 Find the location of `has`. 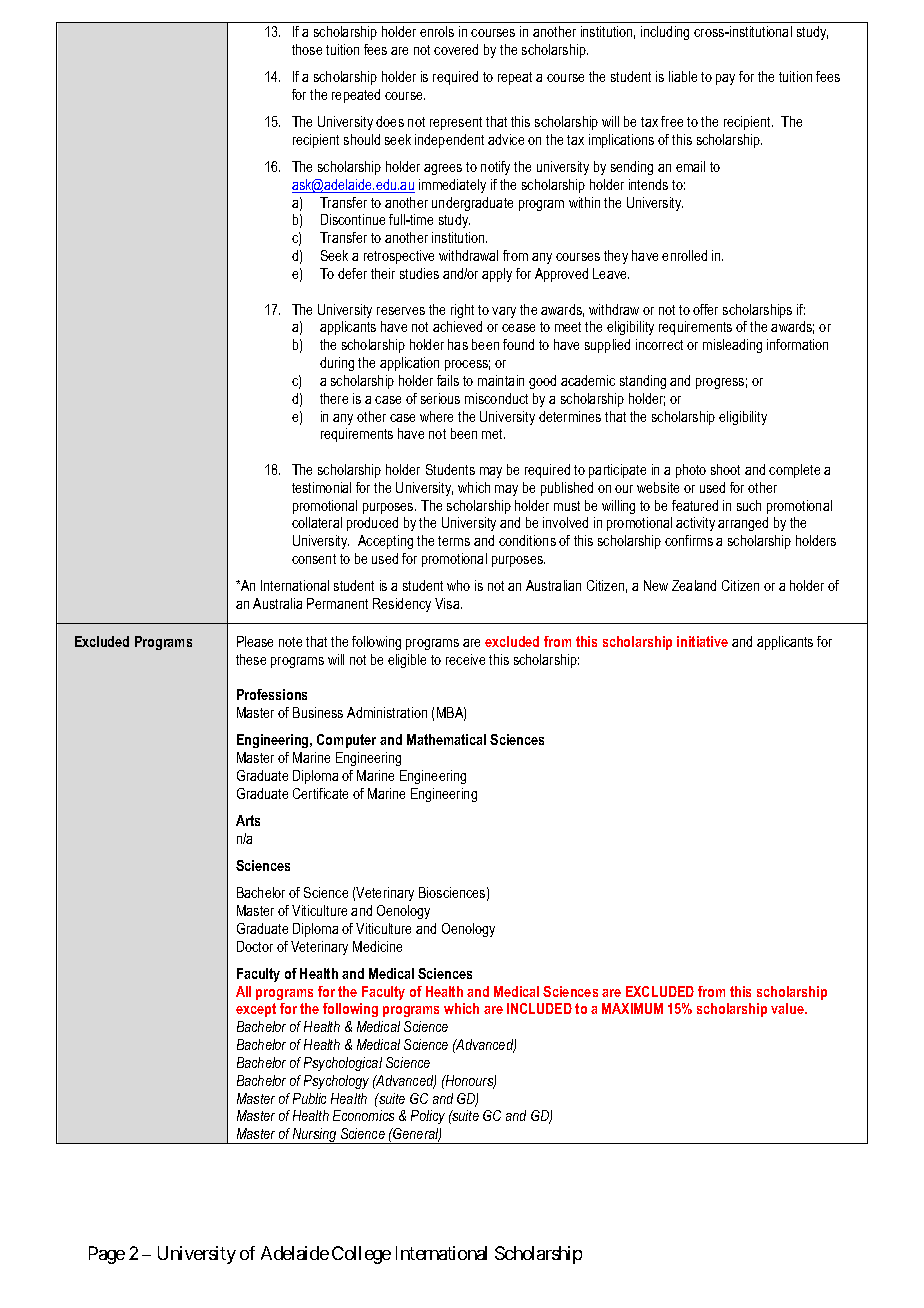

has is located at coordinates (458, 344).
